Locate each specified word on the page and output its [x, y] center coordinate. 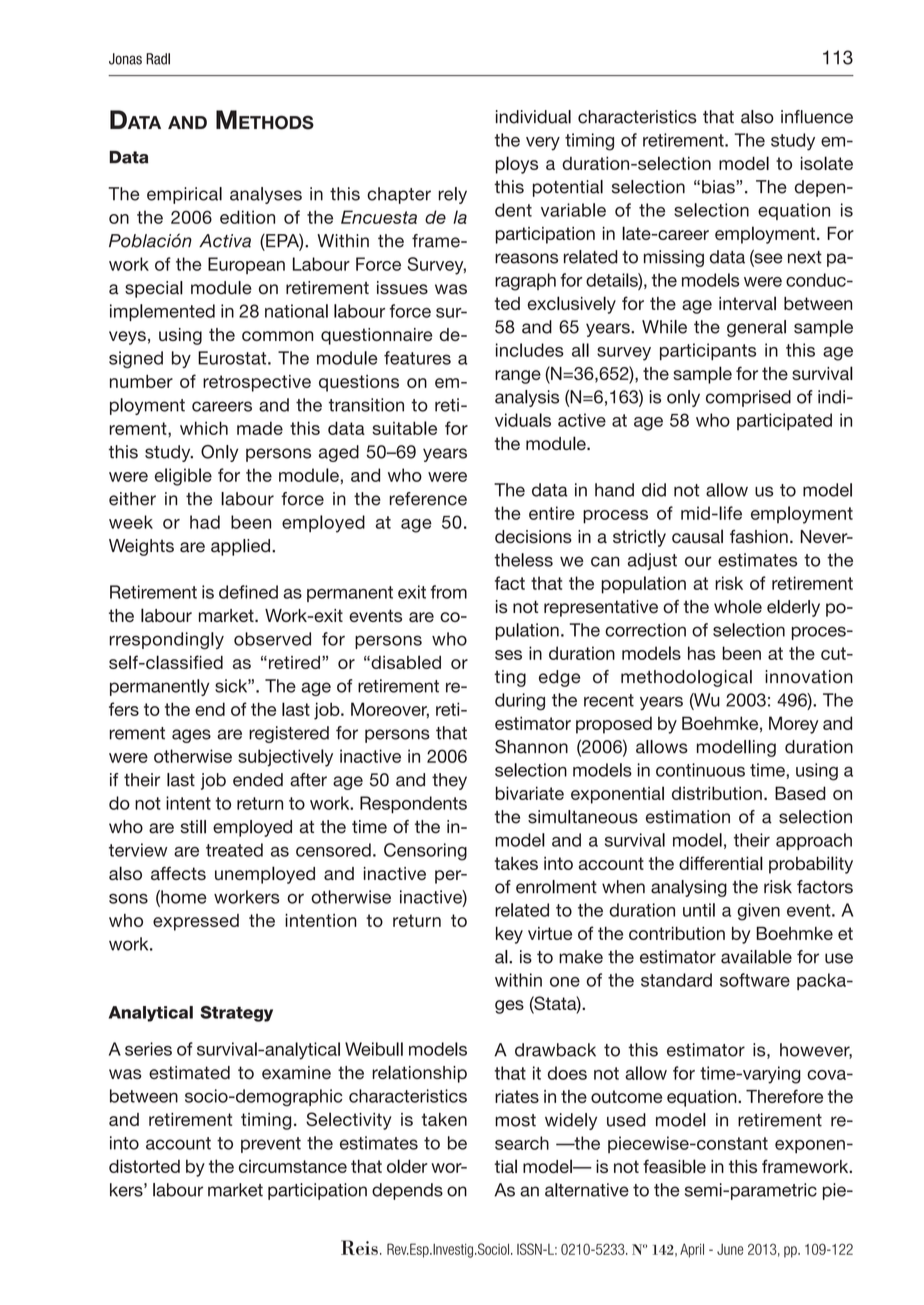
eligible [183, 477]
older [407, 1166]
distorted [144, 1166]
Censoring [425, 852]
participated [784, 422]
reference [428, 499]
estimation [688, 817]
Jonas [125, 59]
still [193, 827]
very [543, 144]
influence [817, 117]
